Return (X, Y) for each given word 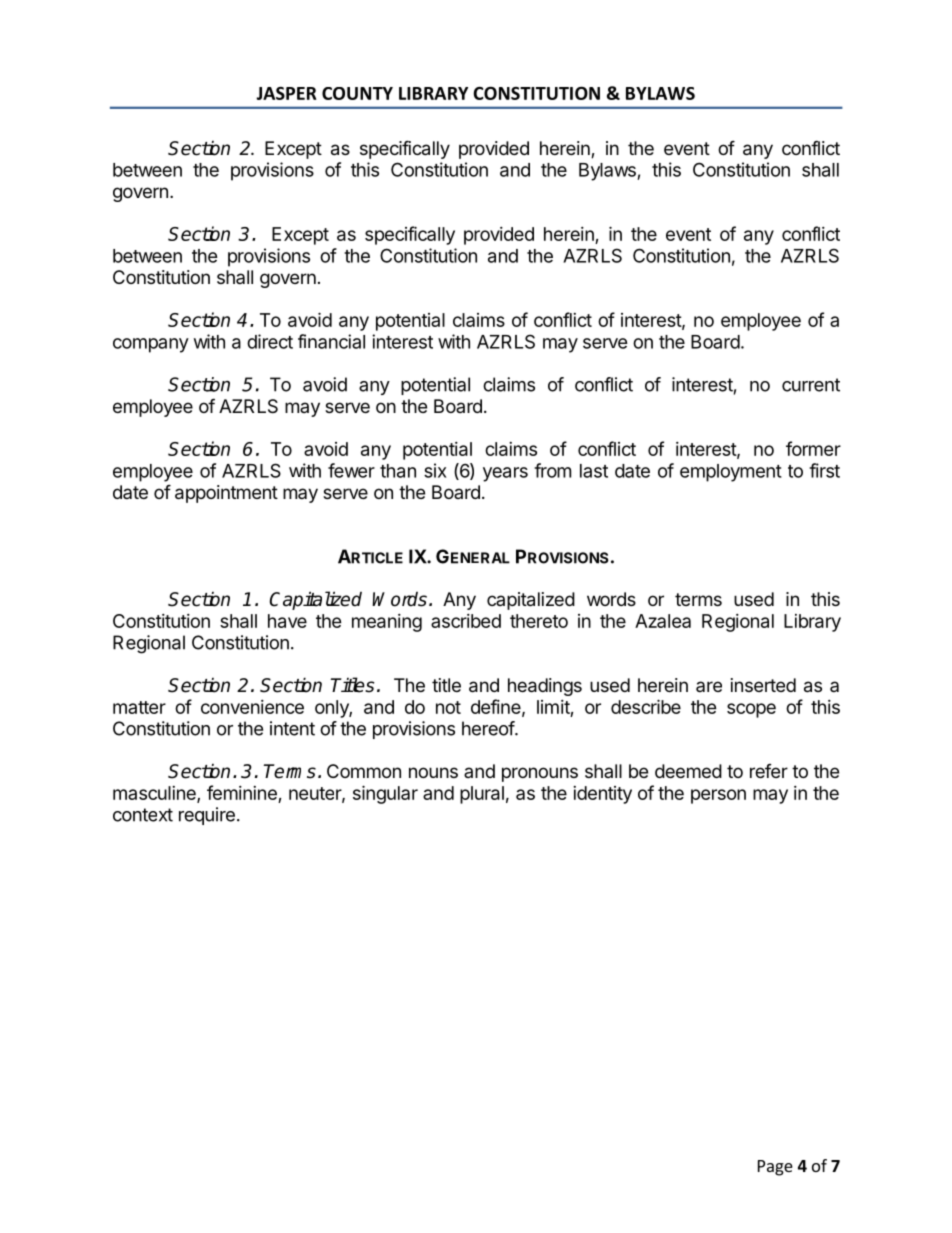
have (287, 621)
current (811, 385)
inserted (763, 685)
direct (270, 341)
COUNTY (357, 93)
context (143, 815)
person (718, 796)
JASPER (286, 93)
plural (482, 795)
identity (602, 795)
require (207, 816)
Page (775, 1168)
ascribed (466, 621)
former (813, 448)
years (505, 474)
